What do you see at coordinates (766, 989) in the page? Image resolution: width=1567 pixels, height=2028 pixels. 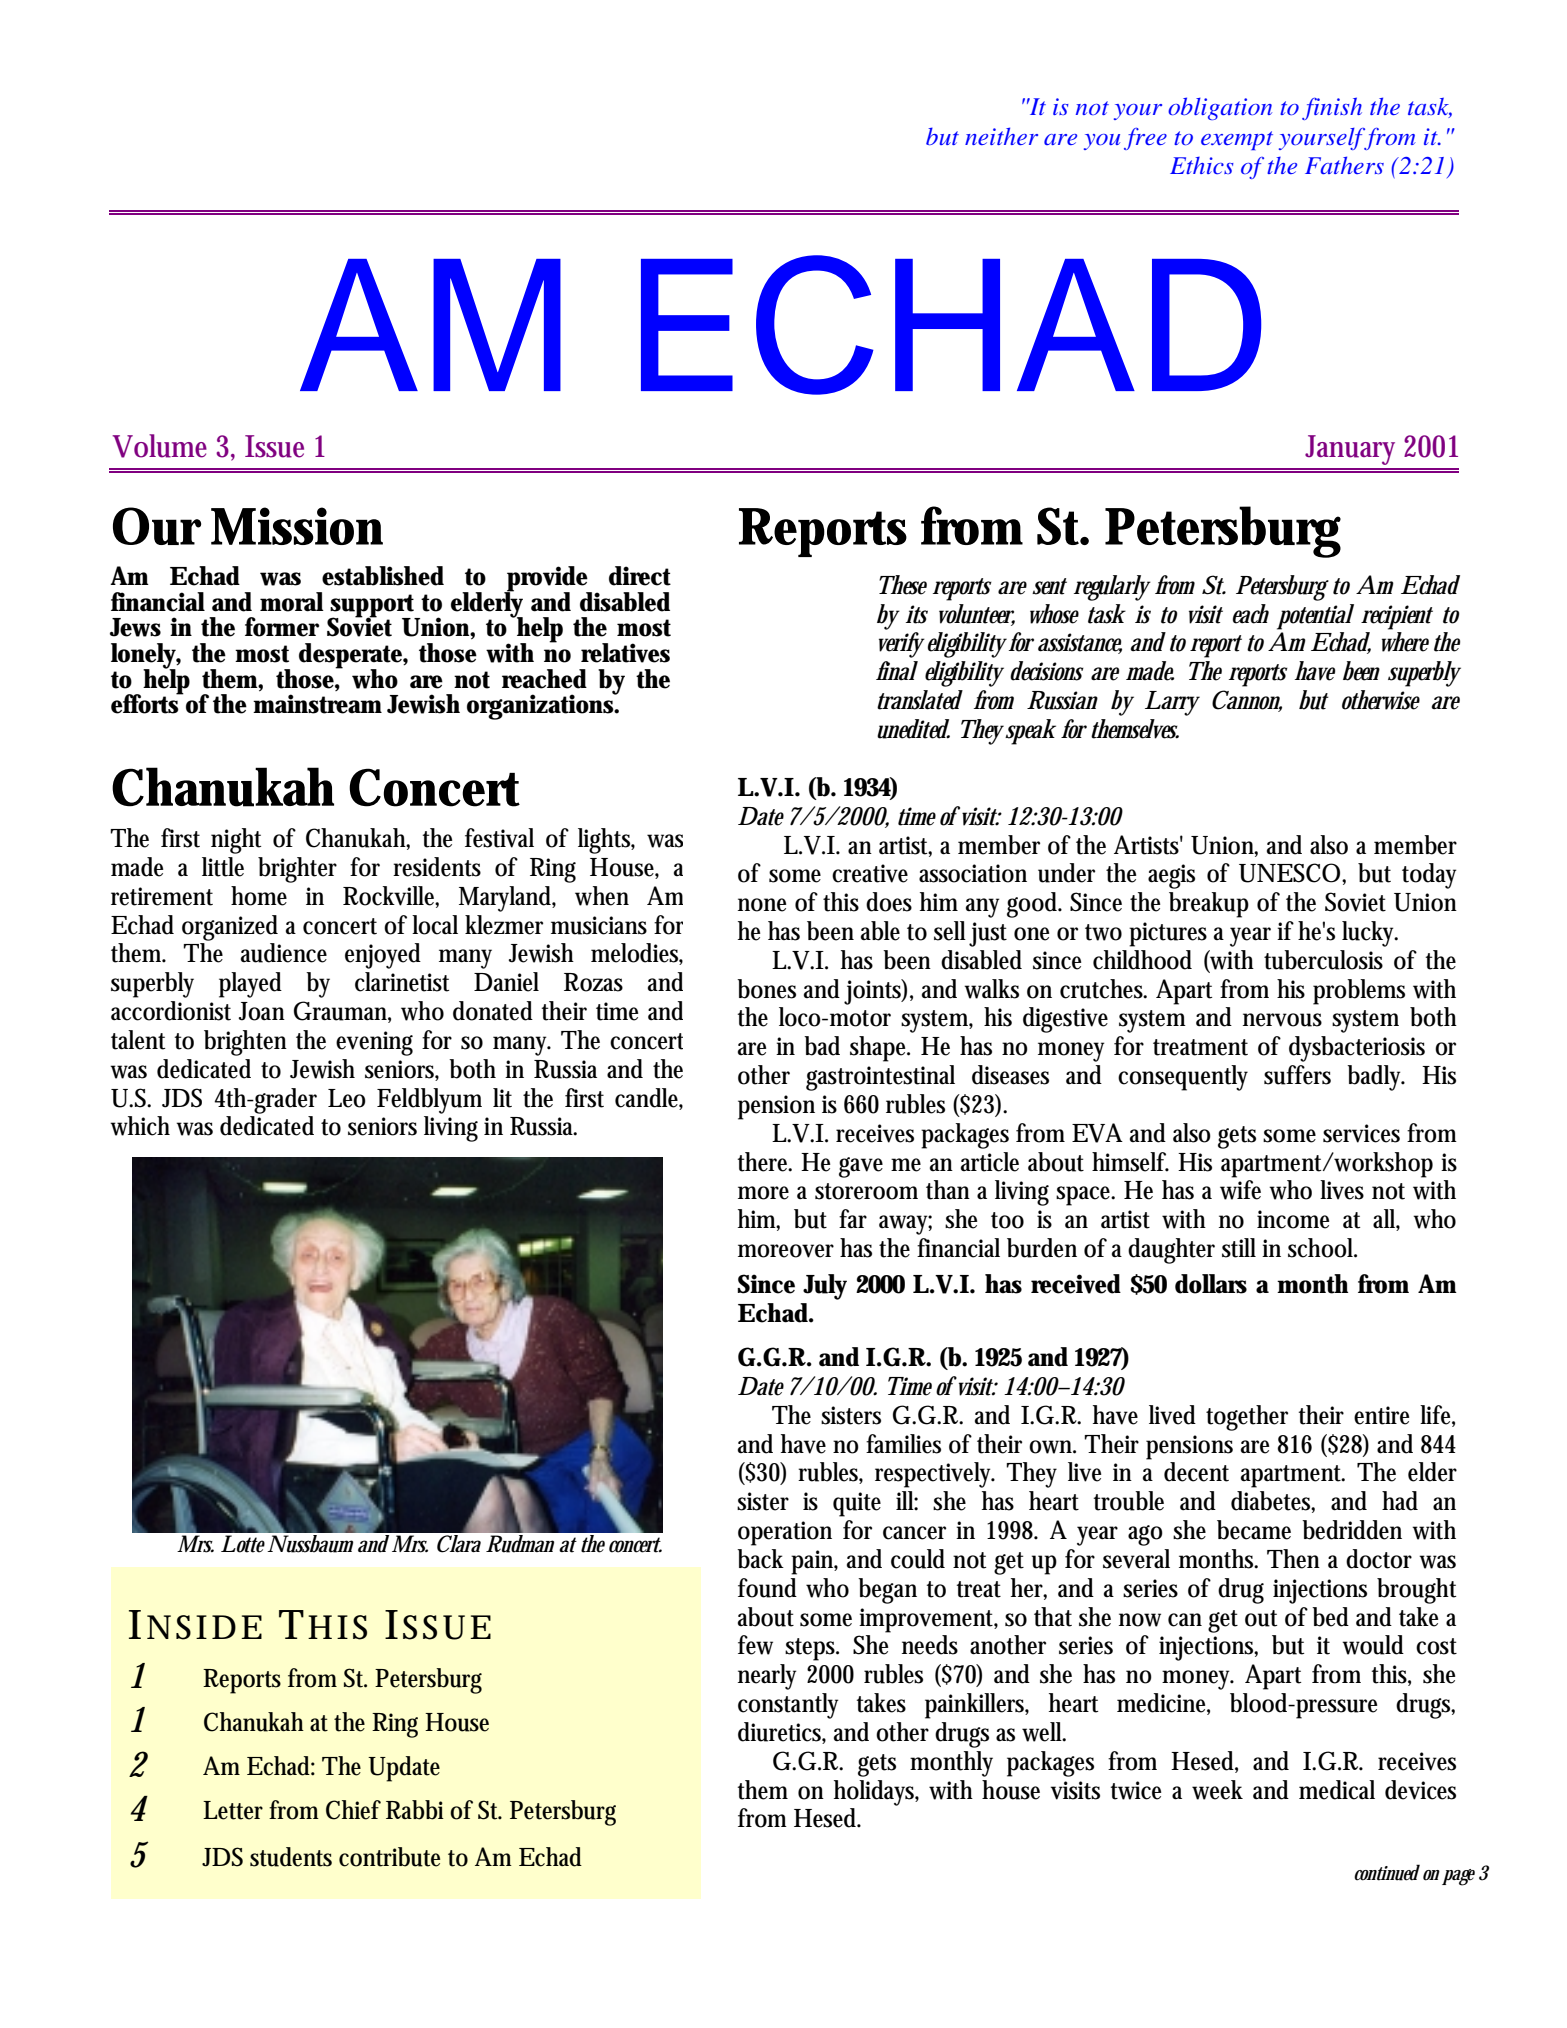 I see `bones` at bounding box center [766, 989].
